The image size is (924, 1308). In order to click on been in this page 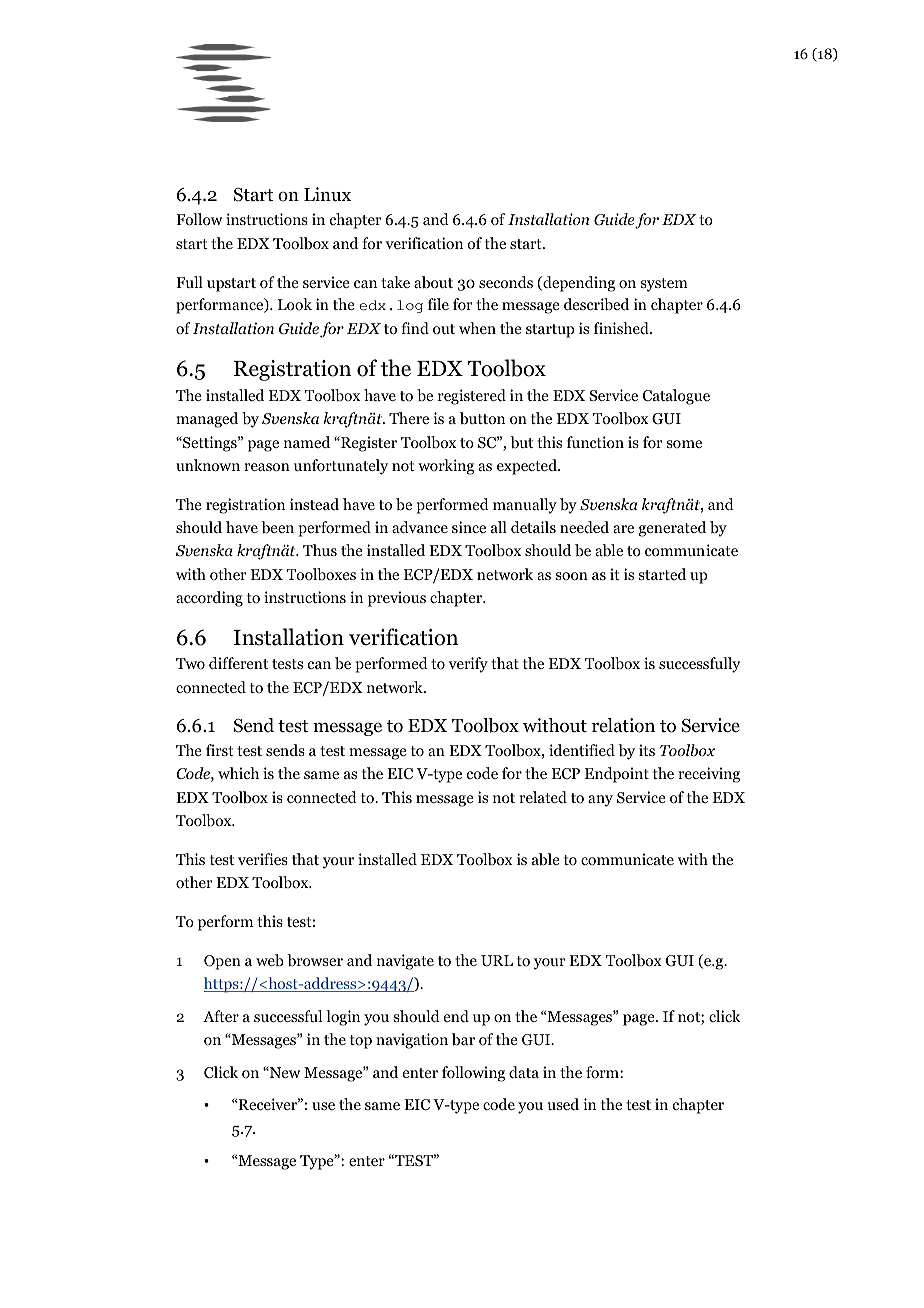, I will do `click(277, 527)`.
